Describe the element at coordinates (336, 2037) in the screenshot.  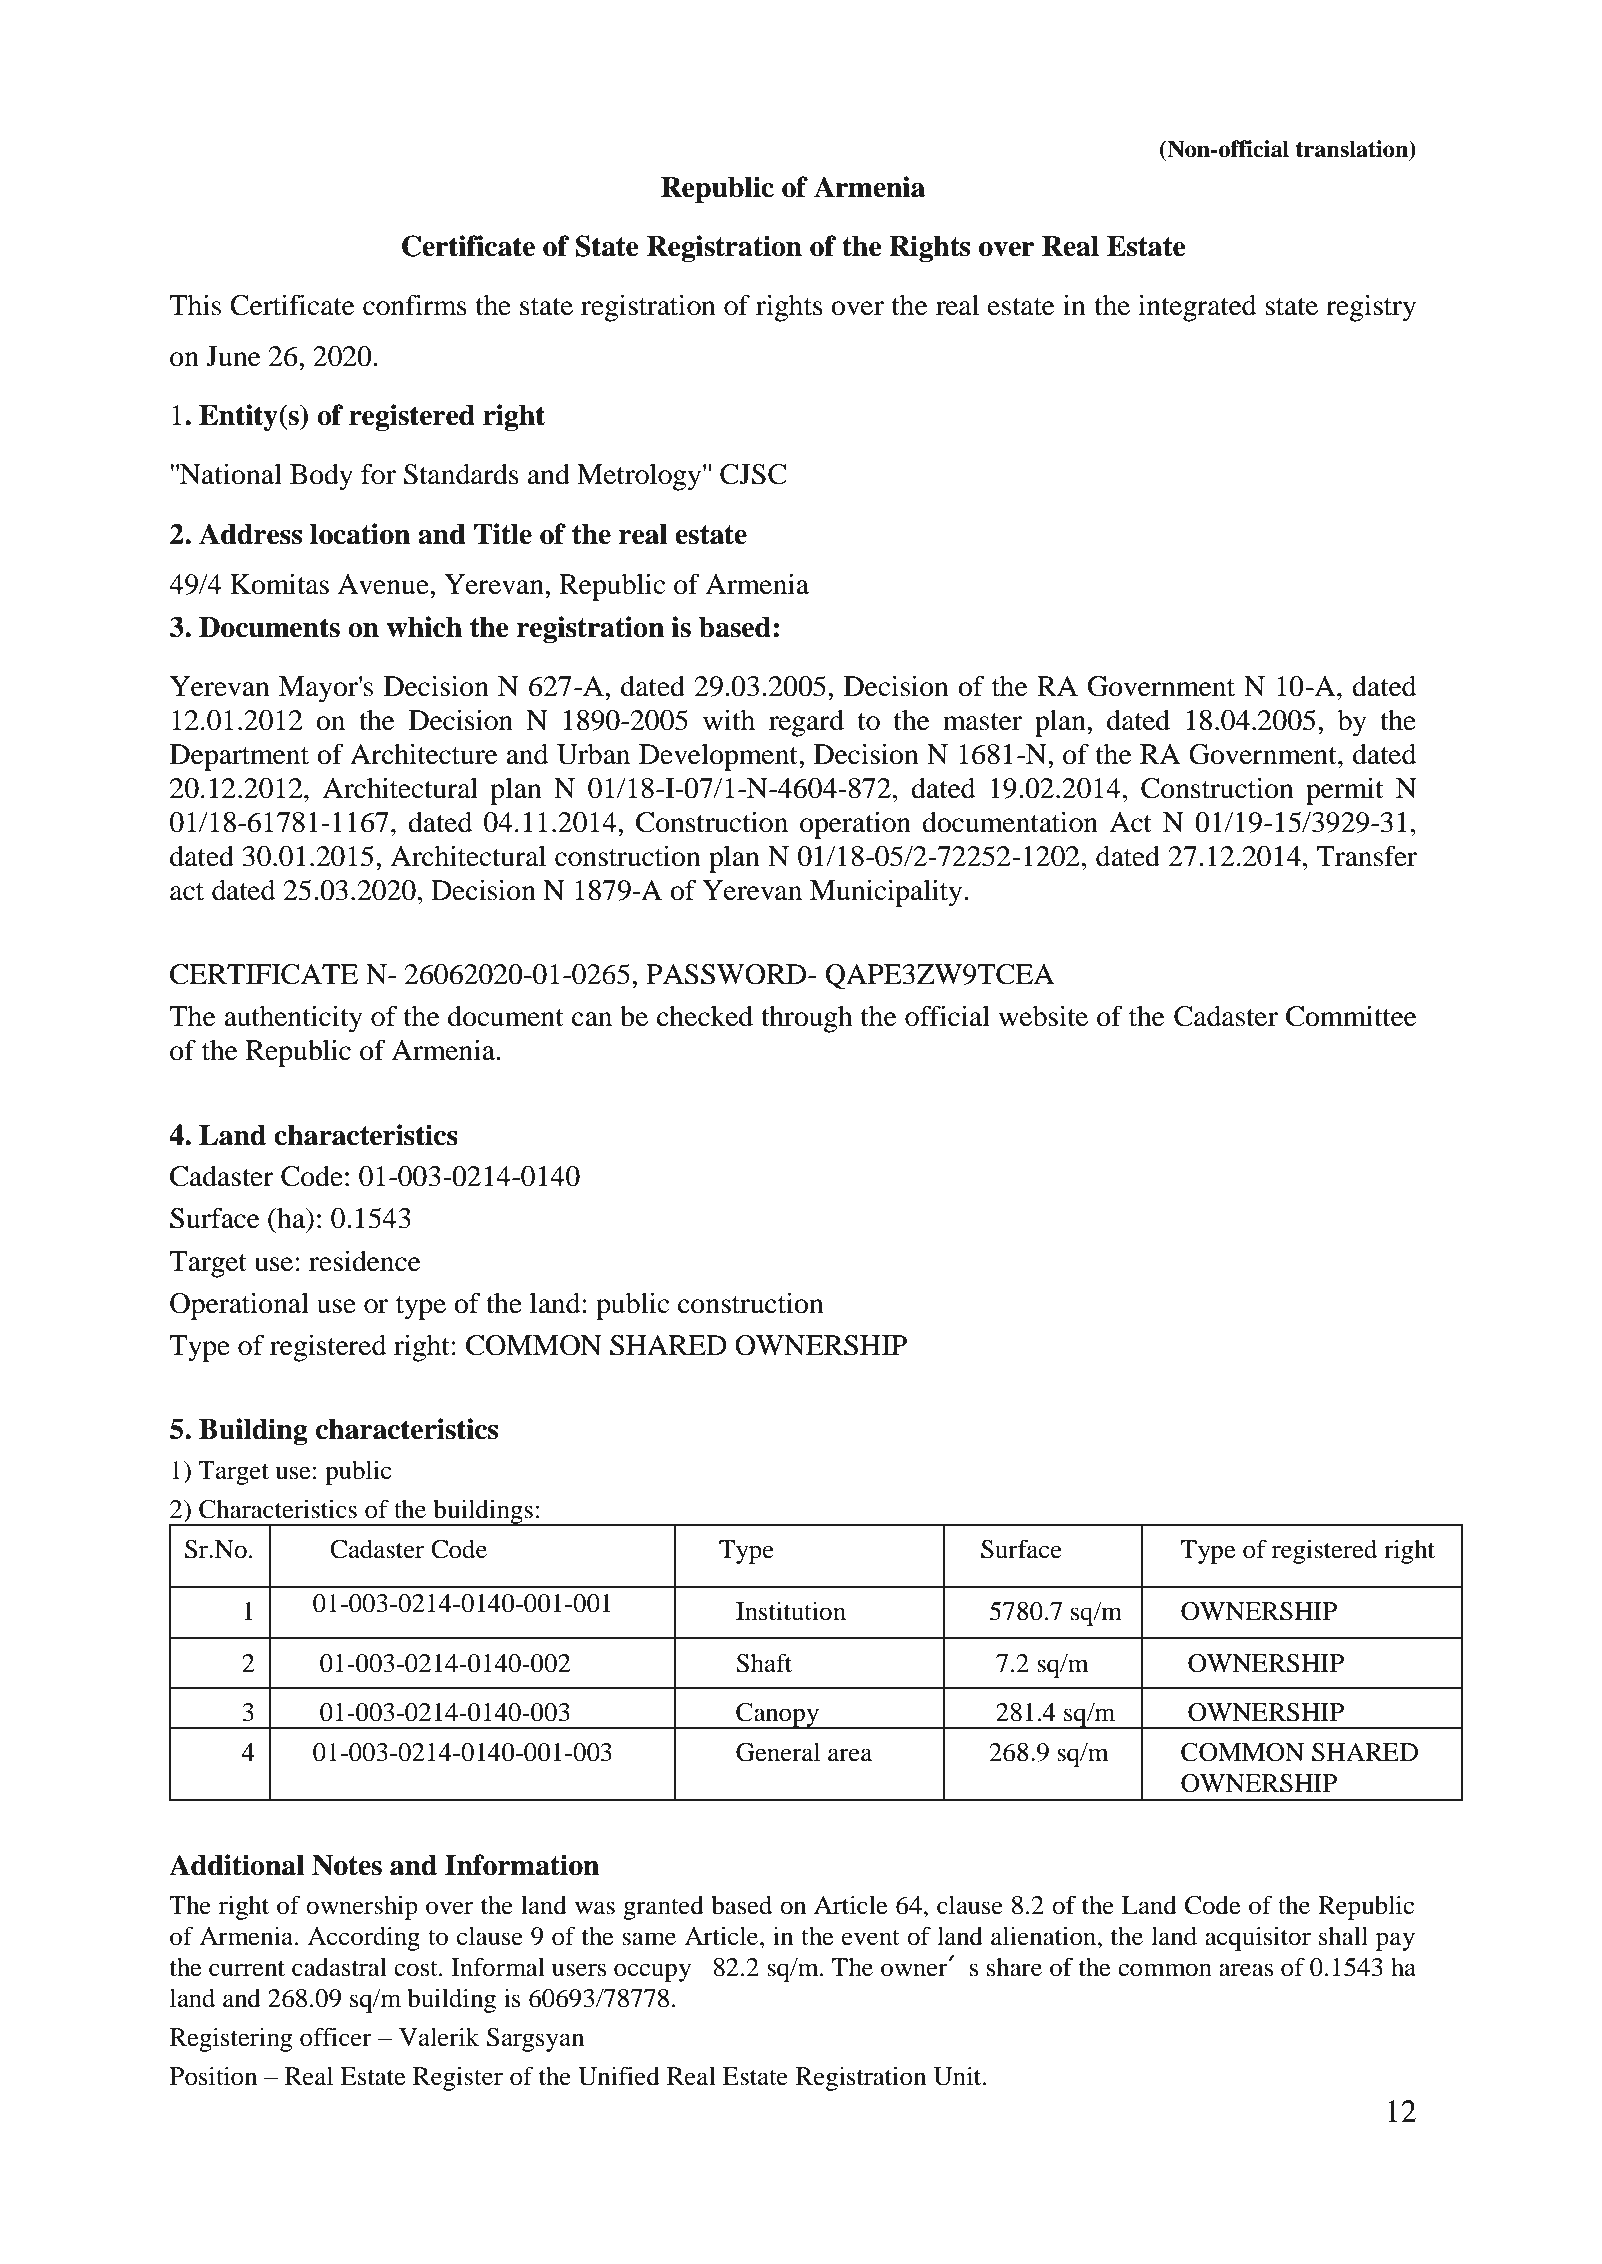
I see `officer` at that location.
